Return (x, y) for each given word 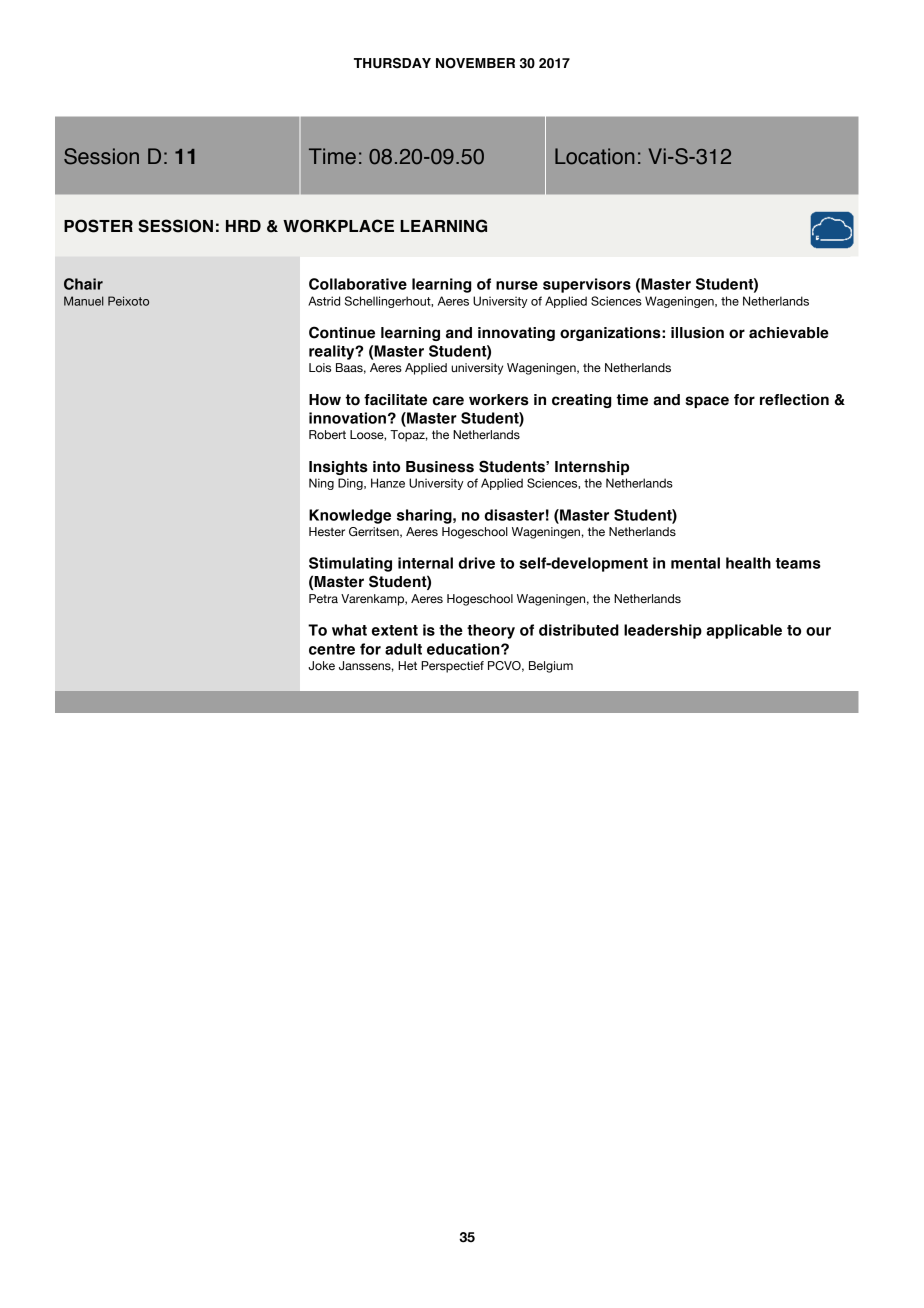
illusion (697, 333)
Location (594, 156)
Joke (321, 666)
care (448, 401)
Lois (320, 367)
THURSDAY (392, 63)
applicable (744, 631)
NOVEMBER (475, 63)
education (464, 649)
